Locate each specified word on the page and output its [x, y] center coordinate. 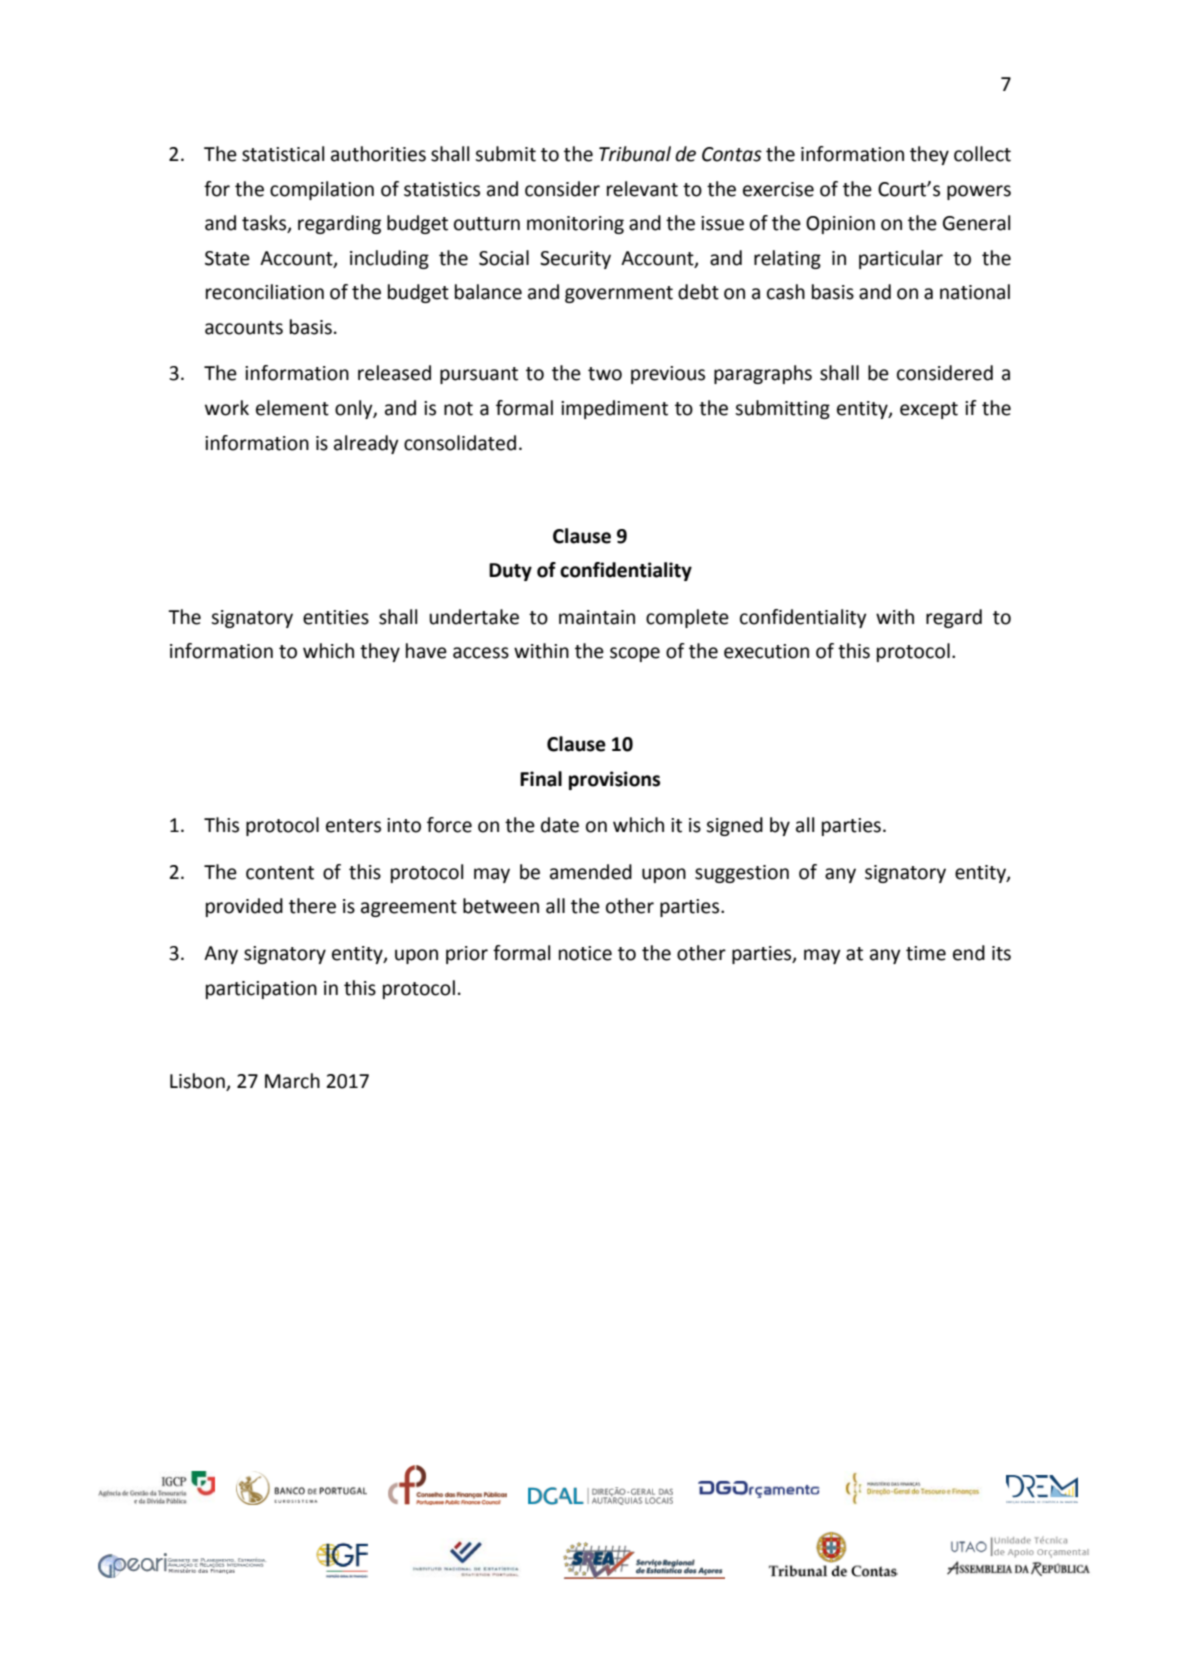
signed [734, 826]
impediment [614, 409]
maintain [597, 617]
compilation [322, 190]
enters [353, 826]
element [292, 408]
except [929, 410]
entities [336, 617]
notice [585, 953]
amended [591, 872]
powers [979, 192]
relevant [642, 189]
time [926, 953]
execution [766, 651]
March [292, 1081]
